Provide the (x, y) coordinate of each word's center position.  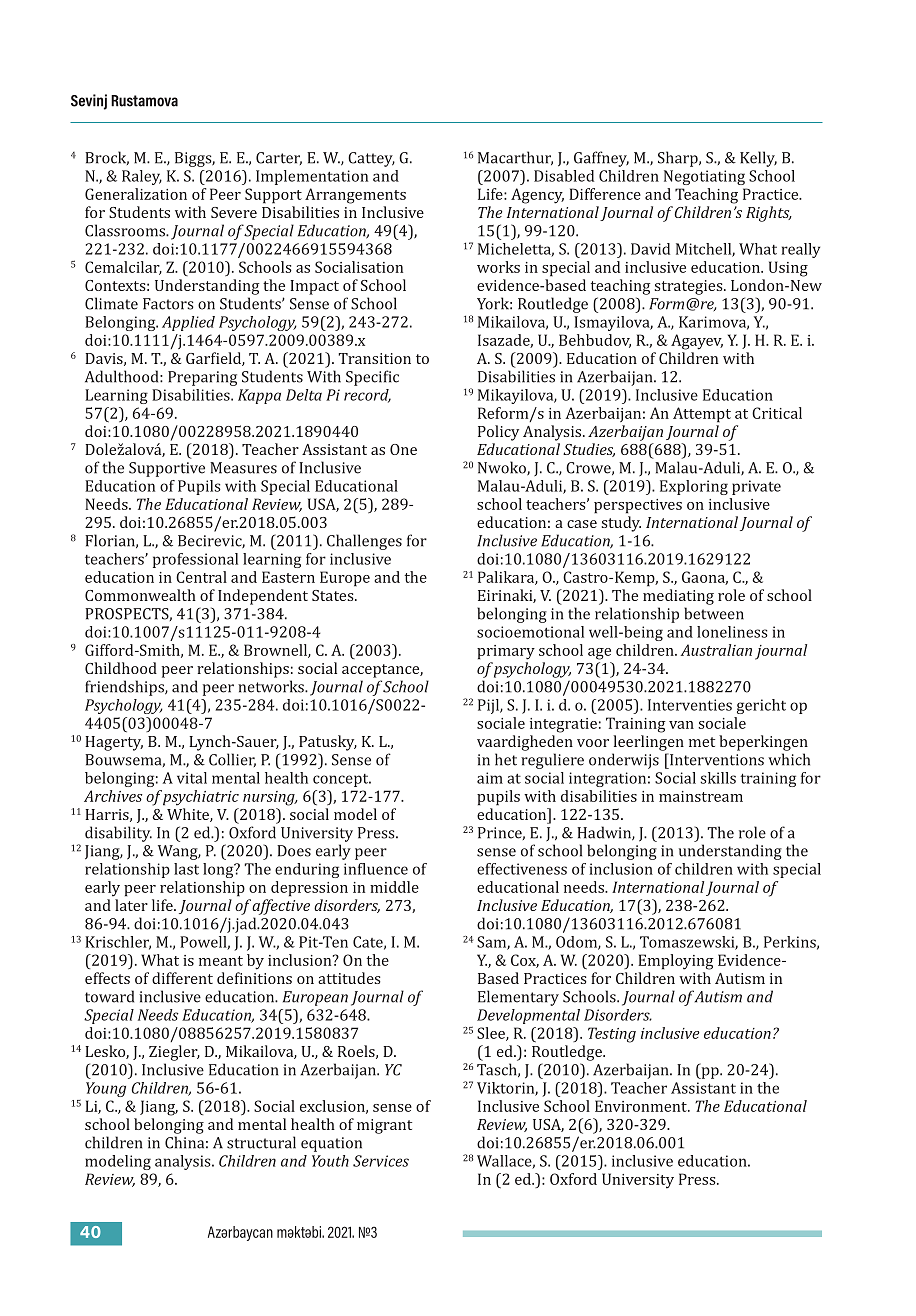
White (189, 815)
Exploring (694, 487)
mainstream (701, 796)
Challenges (364, 542)
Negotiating (704, 177)
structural (261, 1142)
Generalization (136, 194)
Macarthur (515, 158)
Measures (243, 468)
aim (490, 778)
